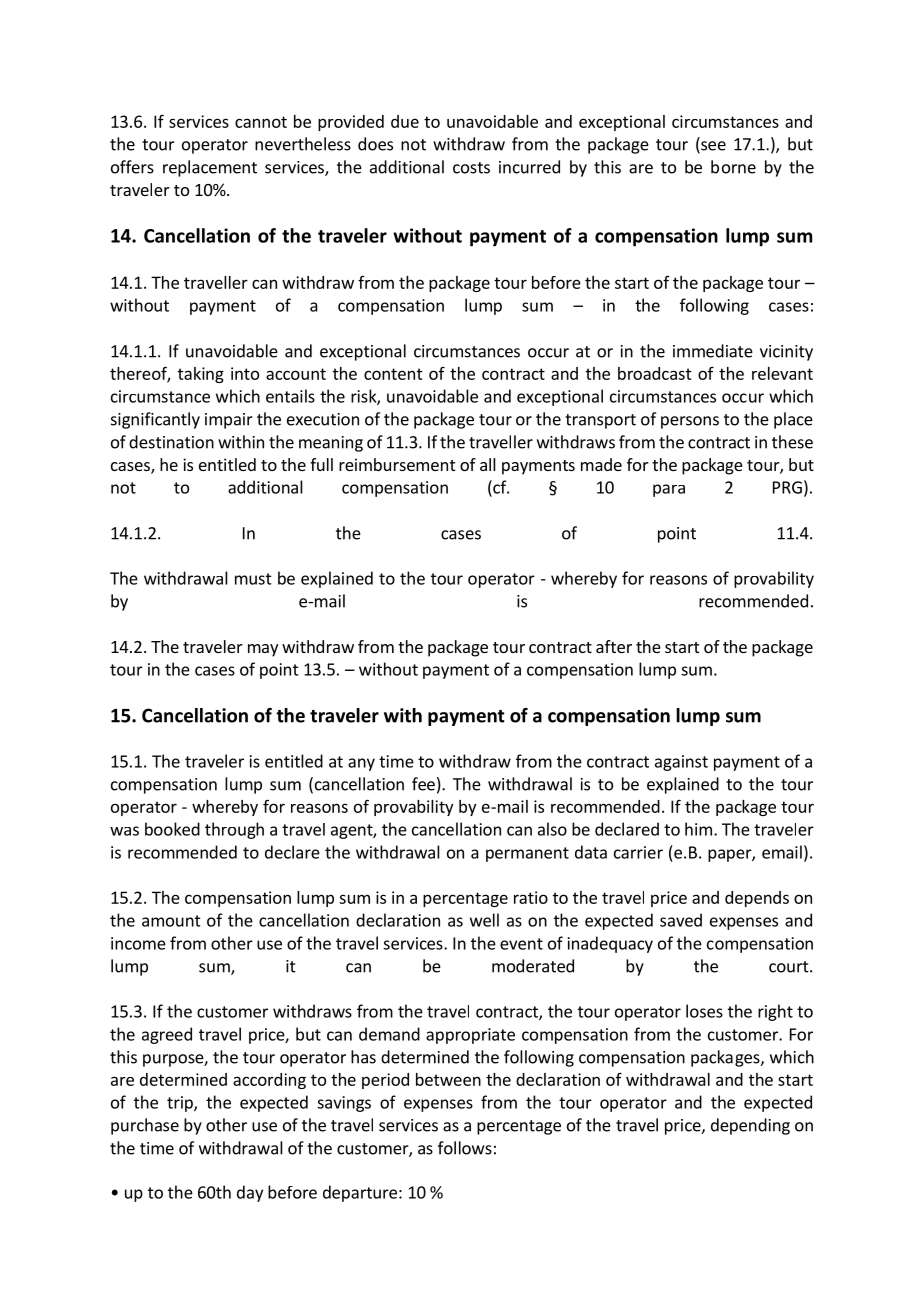 The image size is (924, 1307). Describe the element at coordinates (614, 646) in the screenshot. I see `after` at that location.
